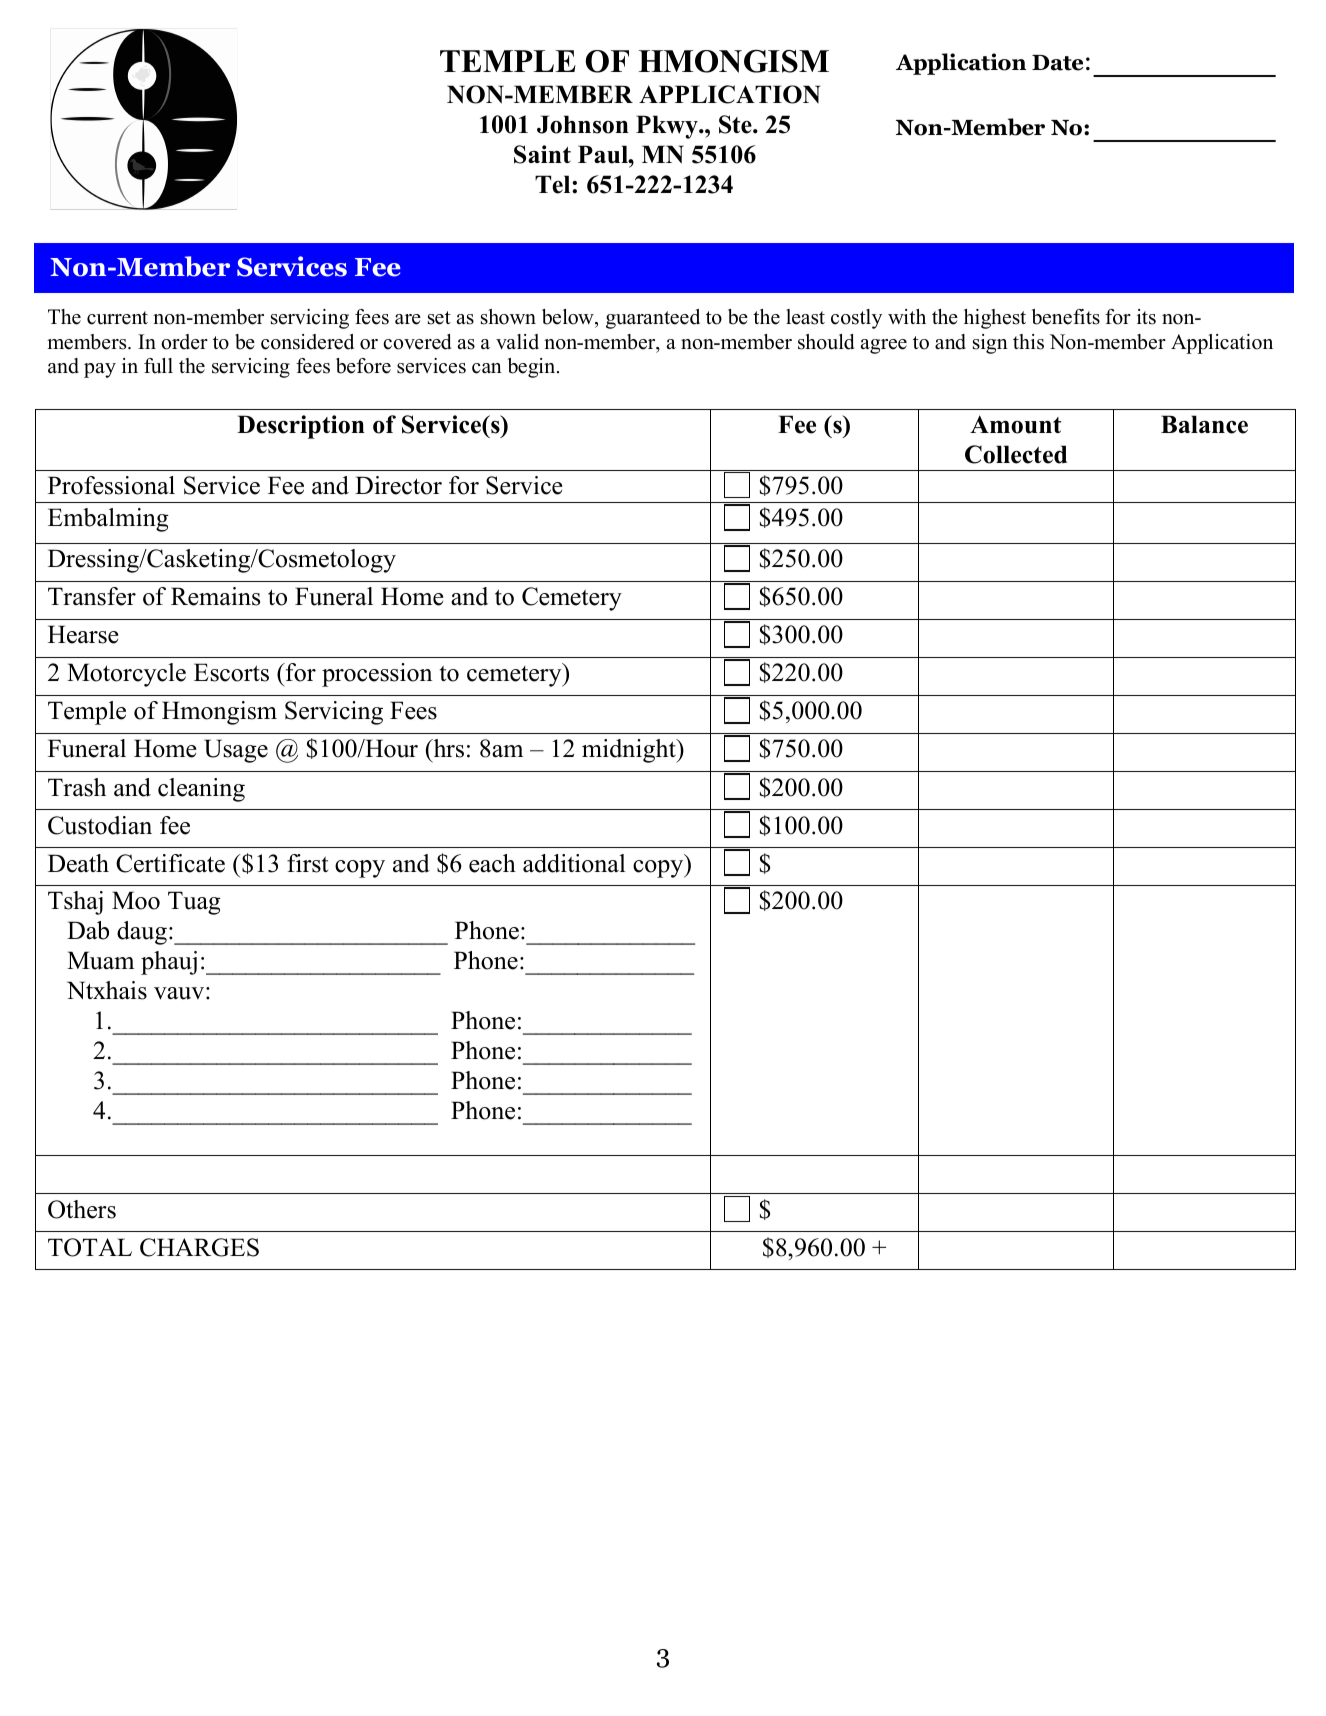 The width and height of the screenshot is (1326, 1716). I want to click on each, so click(492, 863).
